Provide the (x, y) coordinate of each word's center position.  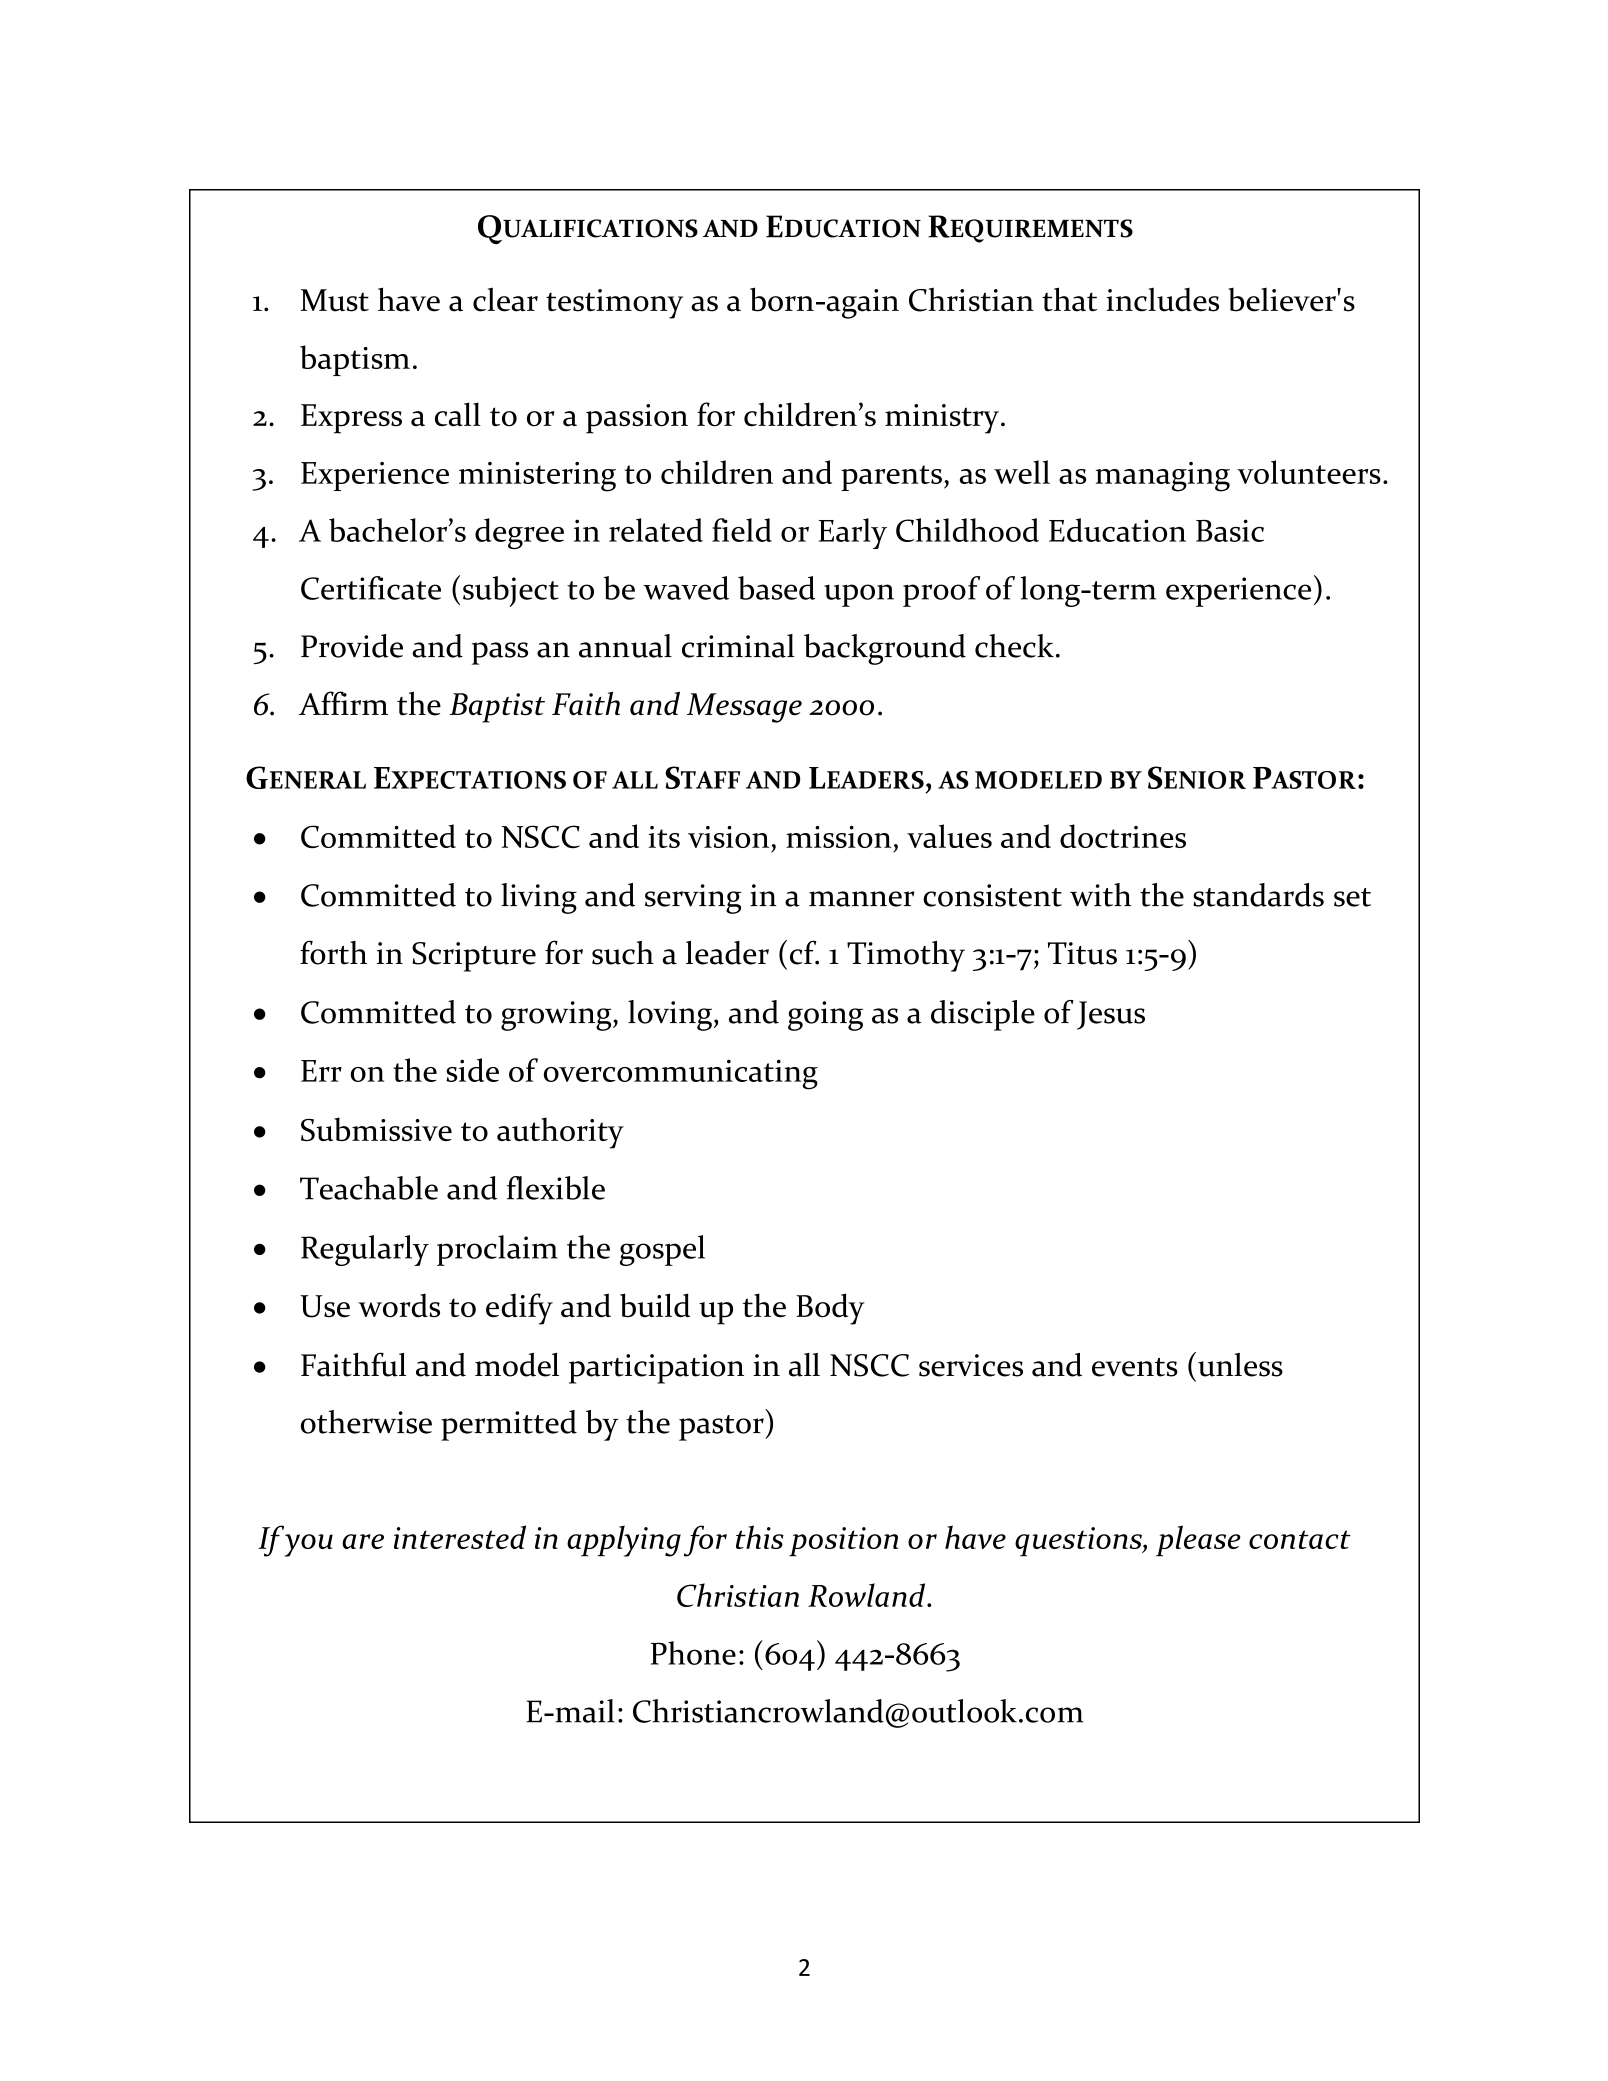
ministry (942, 419)
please (1198, 1541)
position (843, 1542)
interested (460, 1537)
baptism (355, 360)
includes (1162, 299)
